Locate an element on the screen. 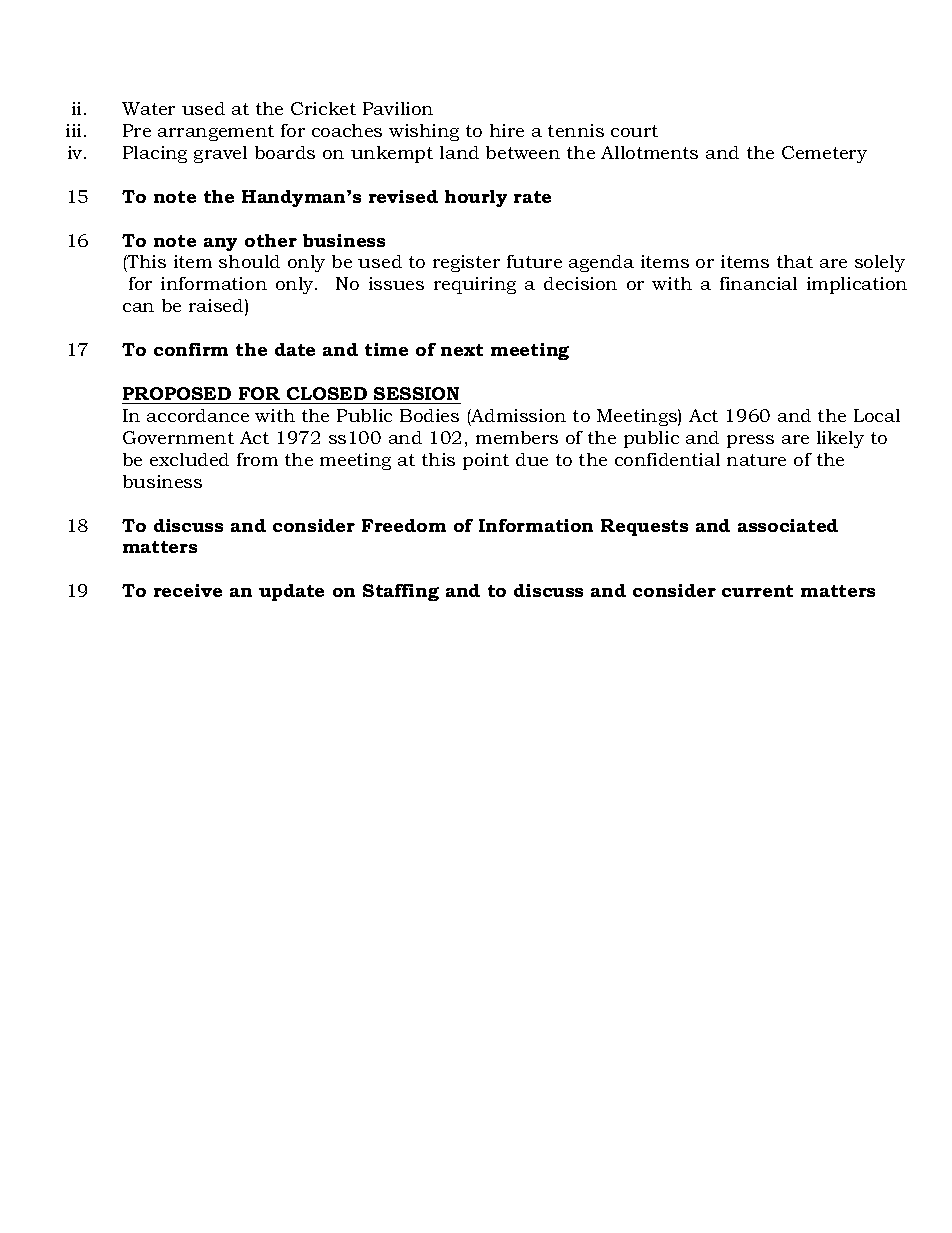 The height and width of the screenshot is (1233, 952). should is located at coordinates (249, 261).
